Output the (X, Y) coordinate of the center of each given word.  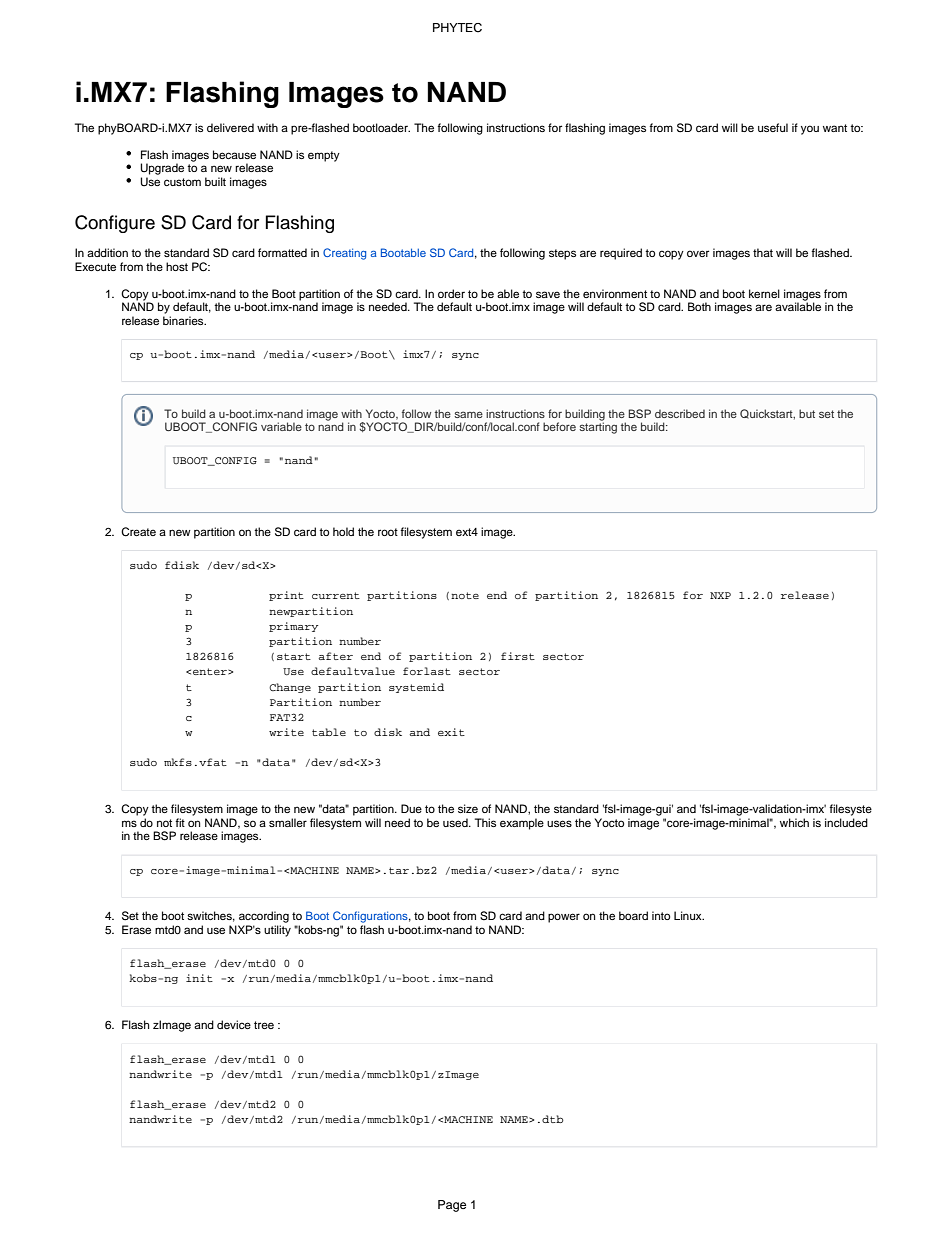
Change (290, 688)
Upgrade (162, 169)
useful (773, 127)
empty (324, 156)
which (794, 822)
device (234, 1024)
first (518, 656)
